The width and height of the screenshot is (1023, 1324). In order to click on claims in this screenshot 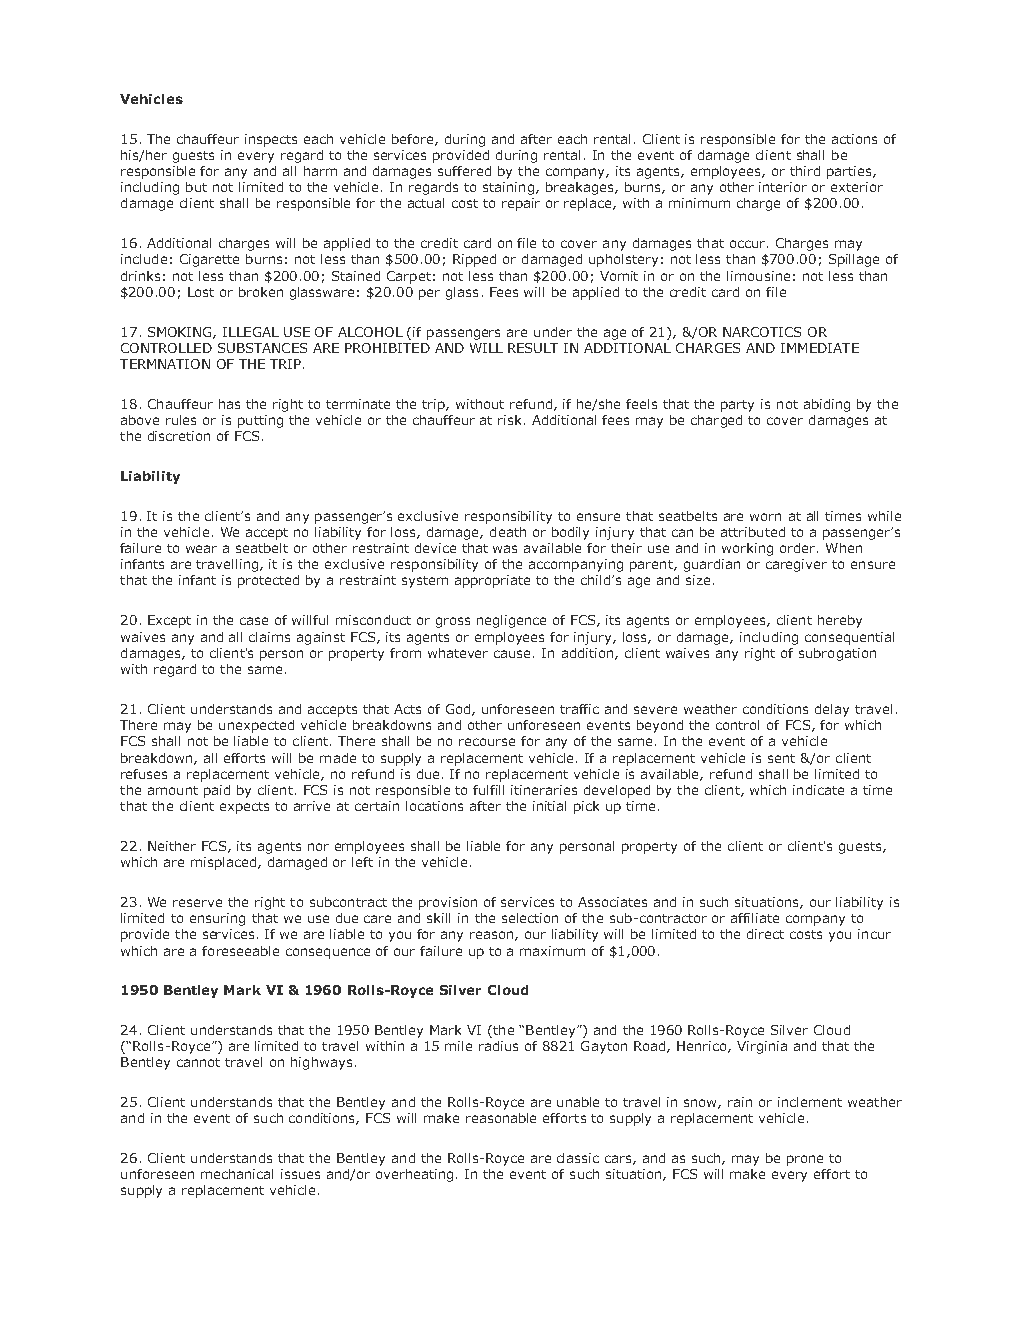, I will do `click(269, 637)`.
